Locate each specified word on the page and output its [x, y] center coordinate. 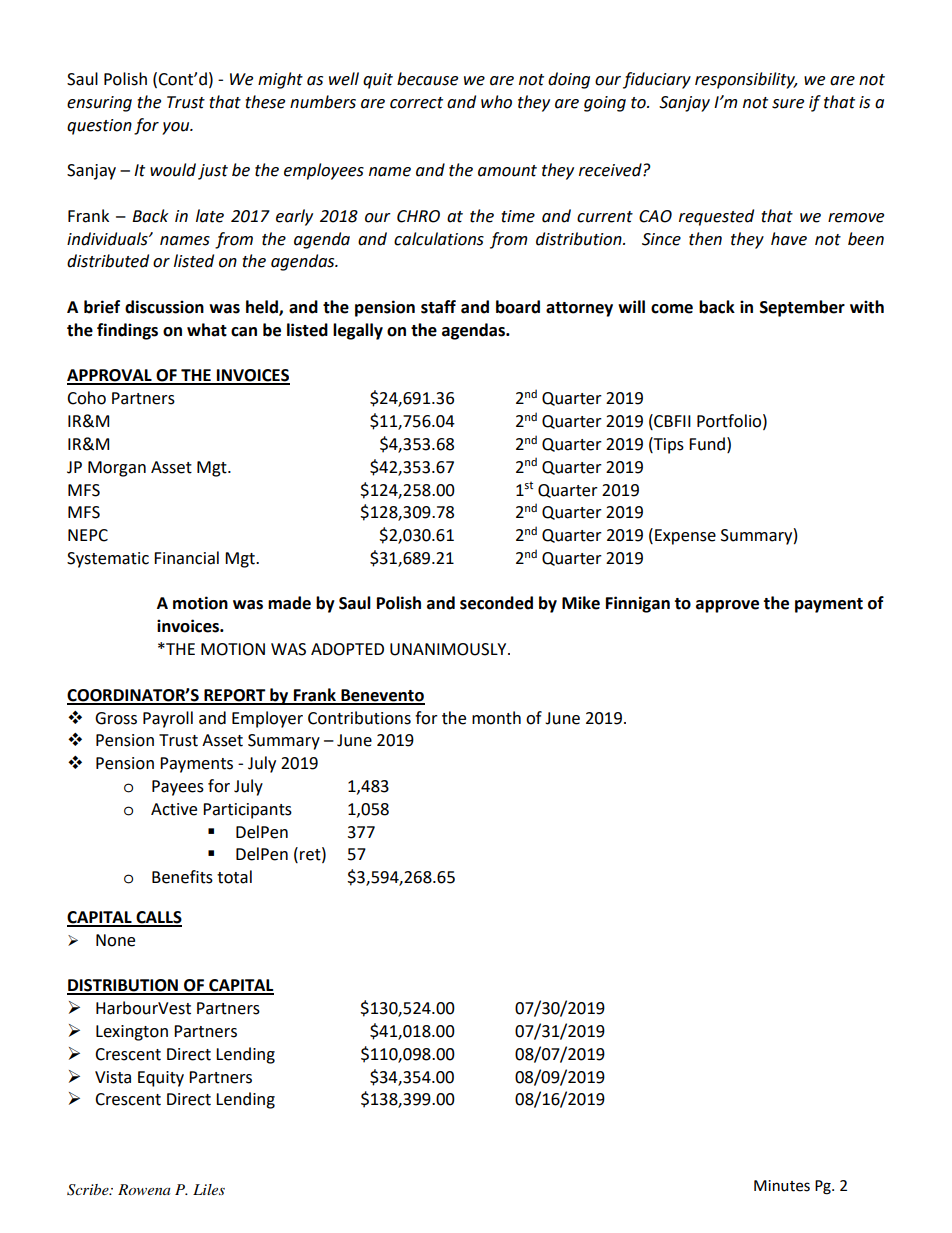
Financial [186, 558]
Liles [209, 1189]
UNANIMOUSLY [449, 649]
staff [438, 307]
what [207, 330]
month [496, 718]
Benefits [182, 877]
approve [727, 606]
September [802, 308]
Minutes [782, 1186]
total [234, 877]
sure [788, 104]
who [496, 102]
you [177, 128]
